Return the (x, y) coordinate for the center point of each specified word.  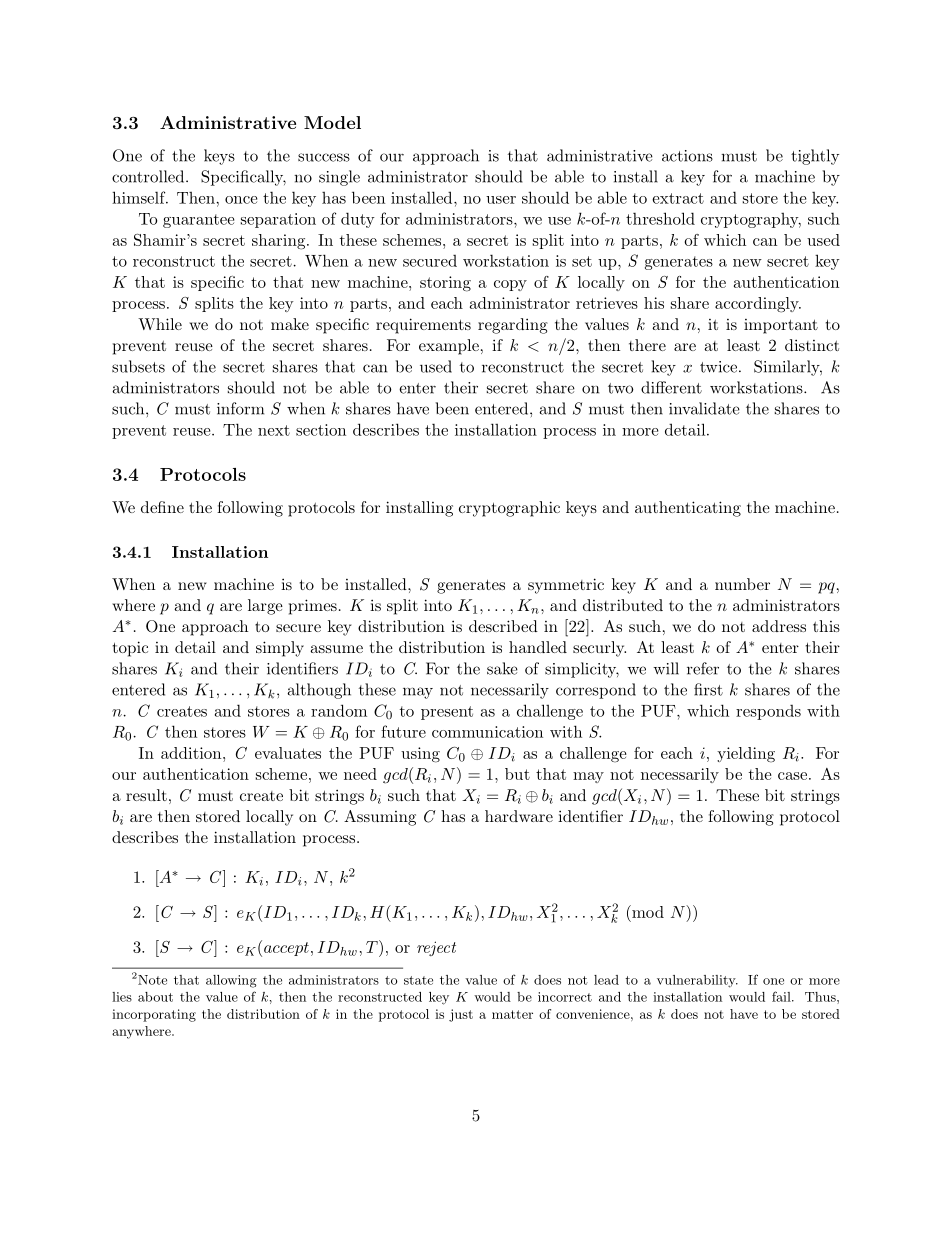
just (461, 1015)
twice (720, 367)
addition (192, 753)
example (449, 347)
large (265, 607)
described (503, 626)
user (501, 200)
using (420, 755)
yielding (746, 755)
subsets (138, 366)
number (742, 584)
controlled (149, 176)
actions (687, 156)
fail (782, 996)
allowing (231, 981)
